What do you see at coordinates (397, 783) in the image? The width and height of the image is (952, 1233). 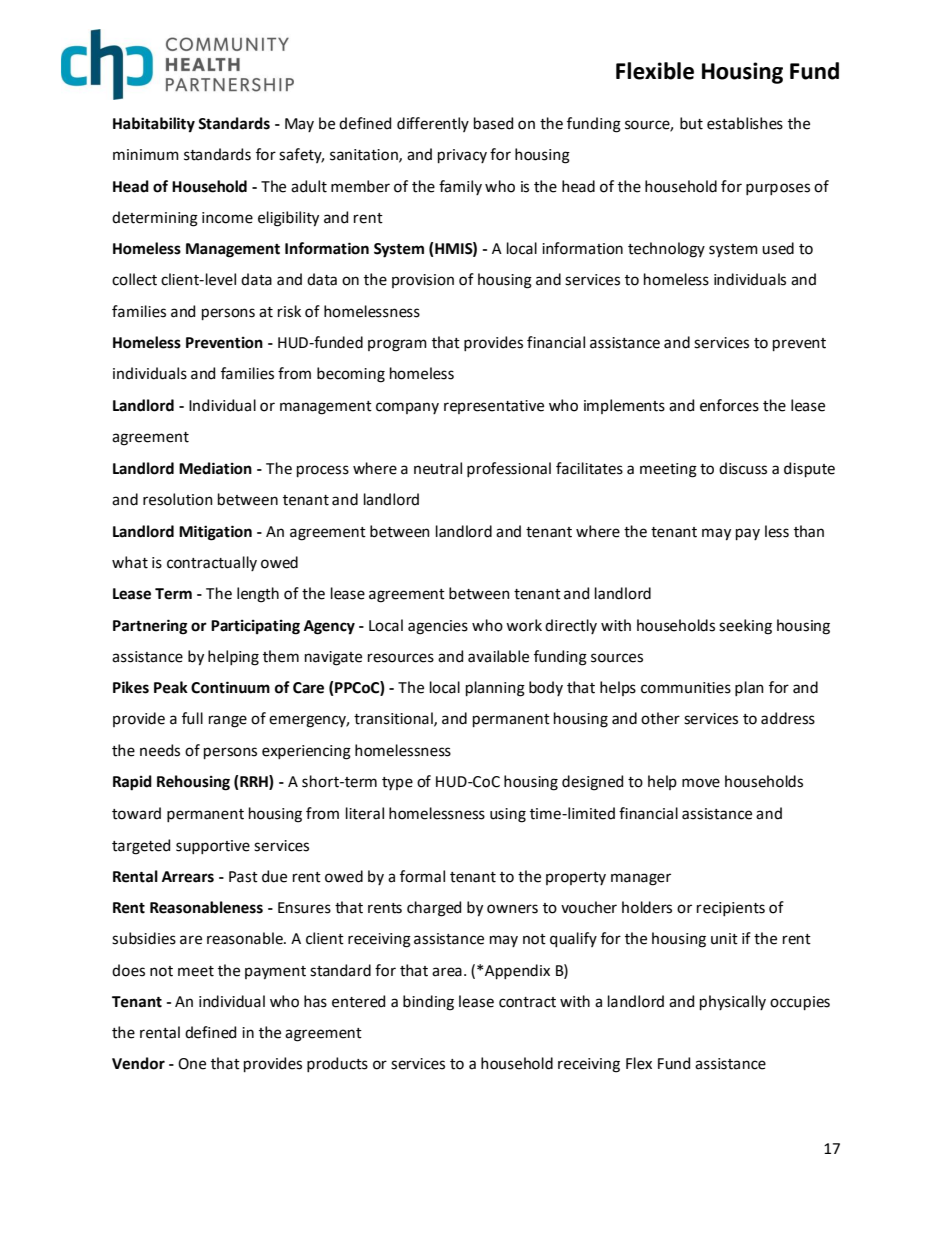 I see `type` at bounding box center [397, 783].
